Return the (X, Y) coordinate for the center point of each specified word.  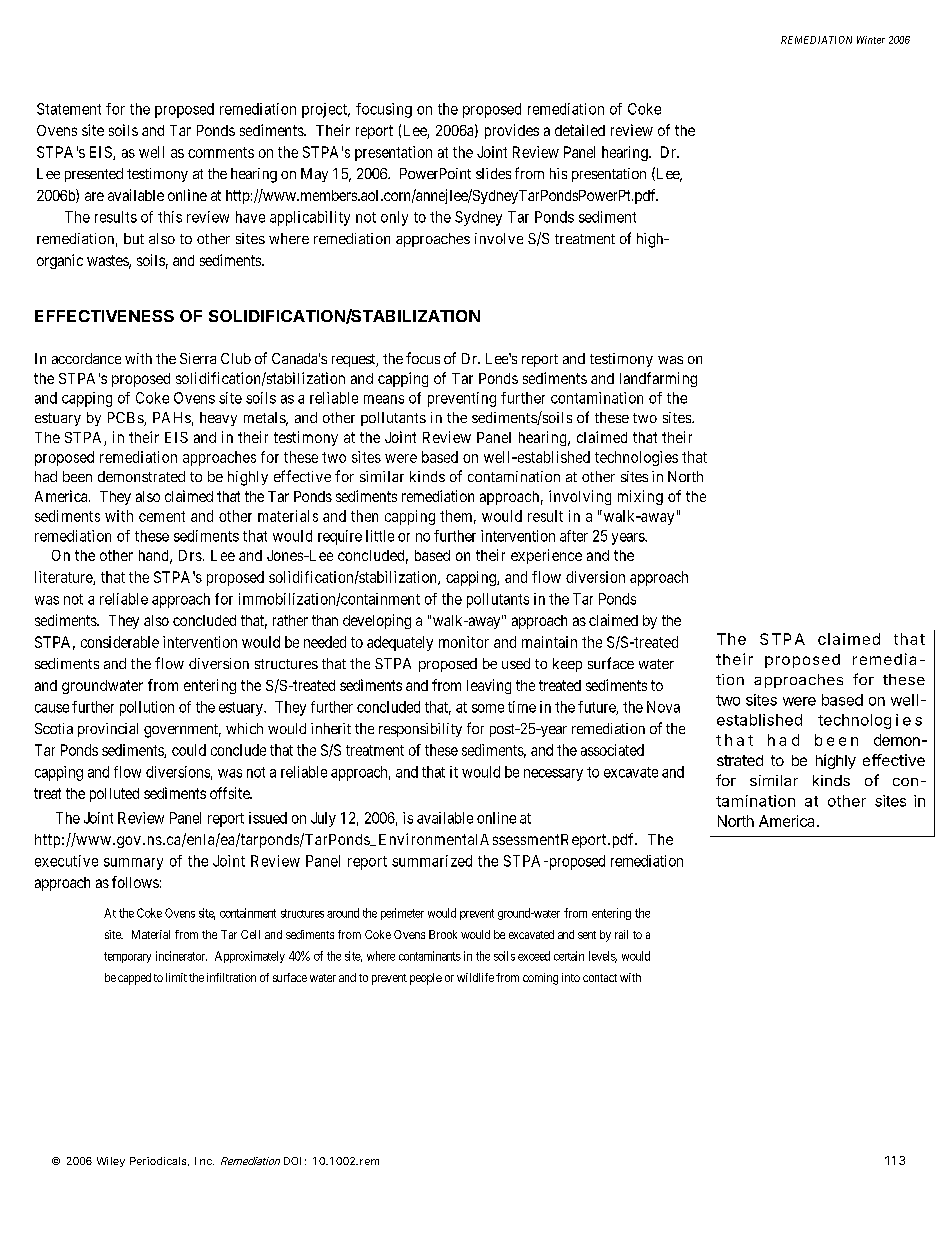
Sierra (198, 358)
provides (512, 131)
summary (133, 864)
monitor (464, 642)
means (384, 399)
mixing (640, 497)
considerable (120, 642)
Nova (663, 707)
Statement (69, 109)
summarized (432, 861)
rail (621, 934)
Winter (871, 40)
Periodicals (158, 1161)
